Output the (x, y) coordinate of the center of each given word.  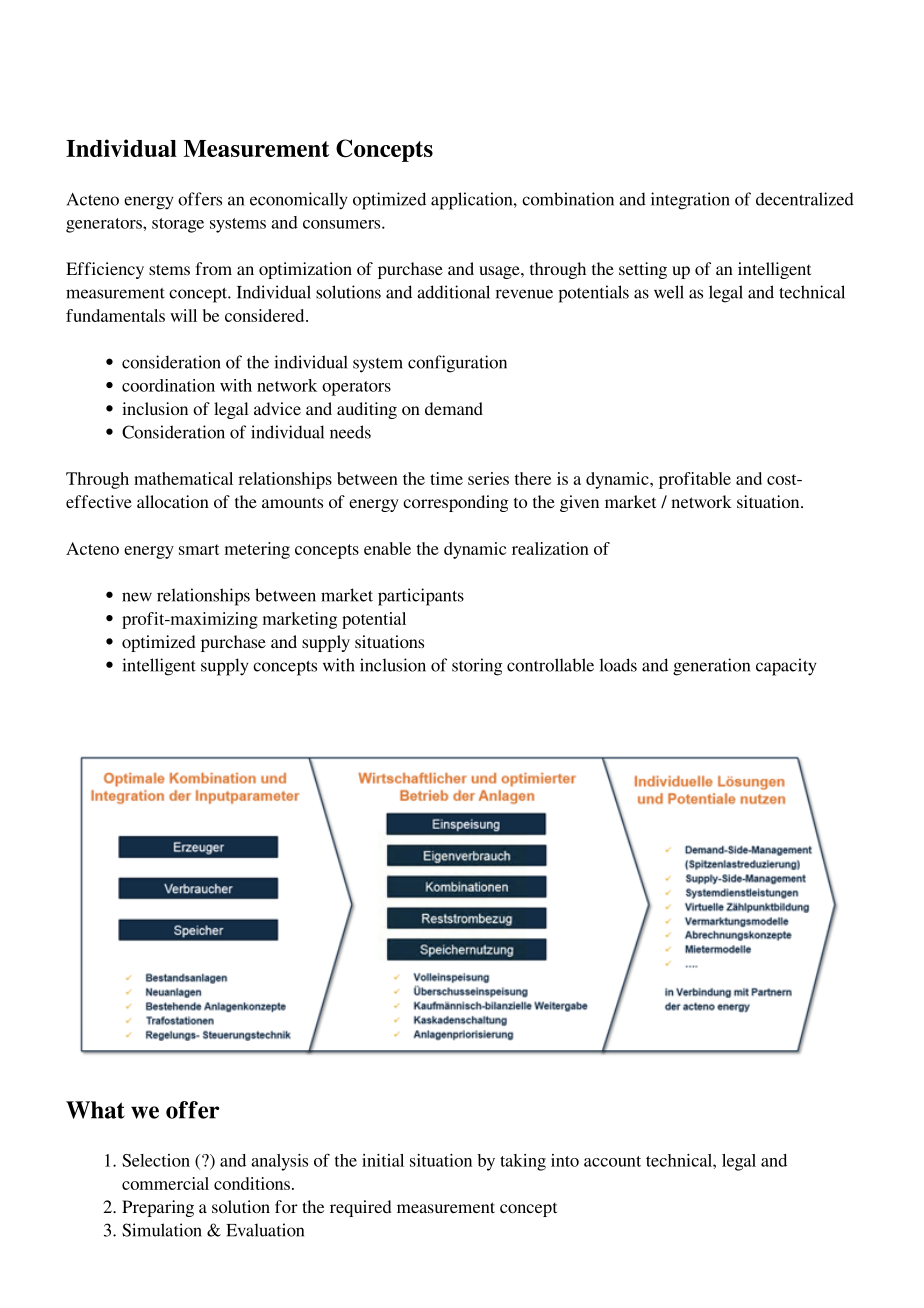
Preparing (158, 1208)
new (137, 597)
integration (690, 201)
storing (477, 667)
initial (383, 1160)
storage (178, 225)
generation (711, 667)
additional (453, 292)
